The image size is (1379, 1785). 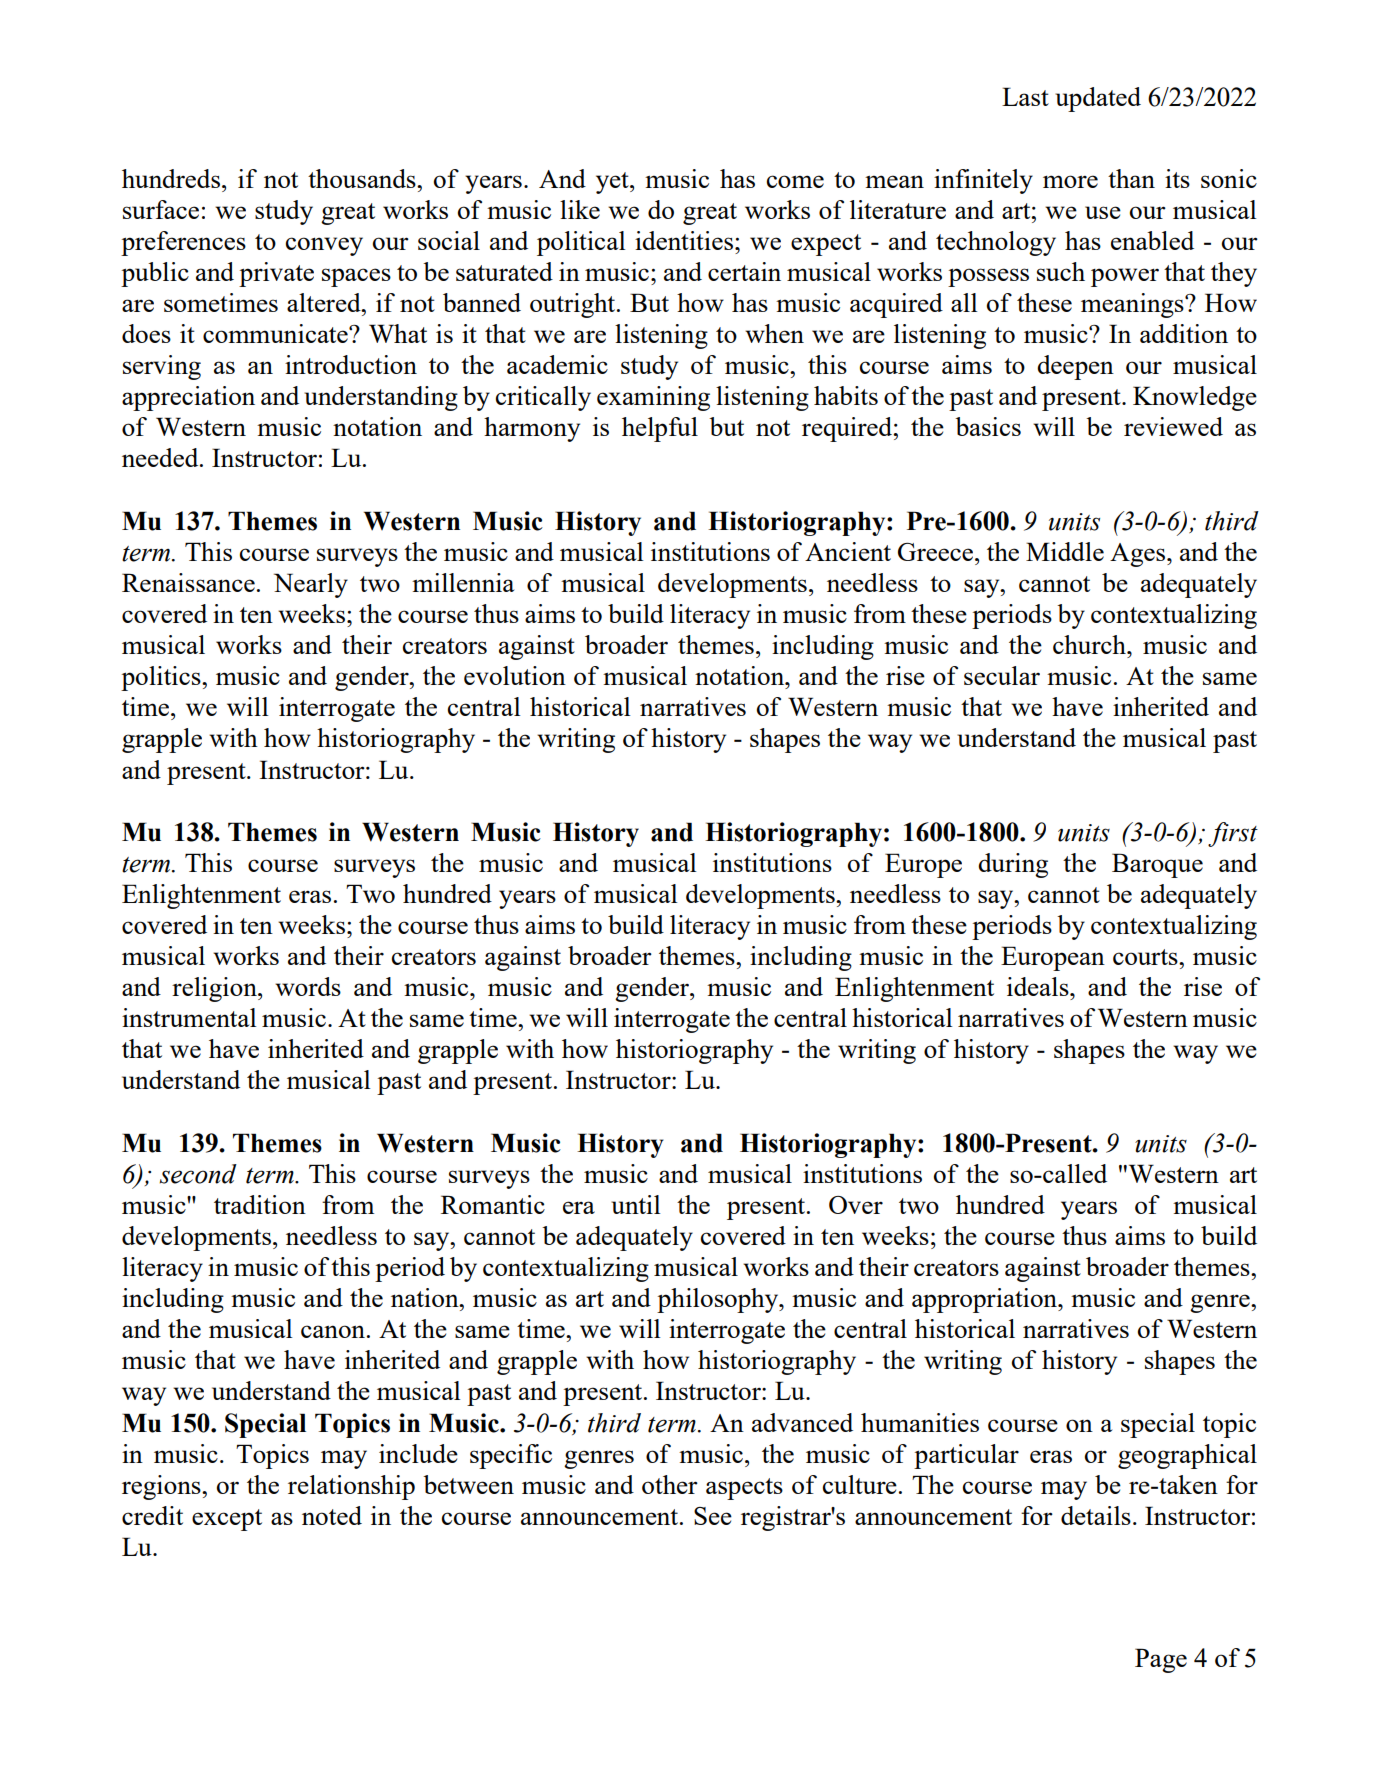 What do you see at coordinates (227, 1520) in the screenshot?
I see `except` at bounding box center [227, 1520].
